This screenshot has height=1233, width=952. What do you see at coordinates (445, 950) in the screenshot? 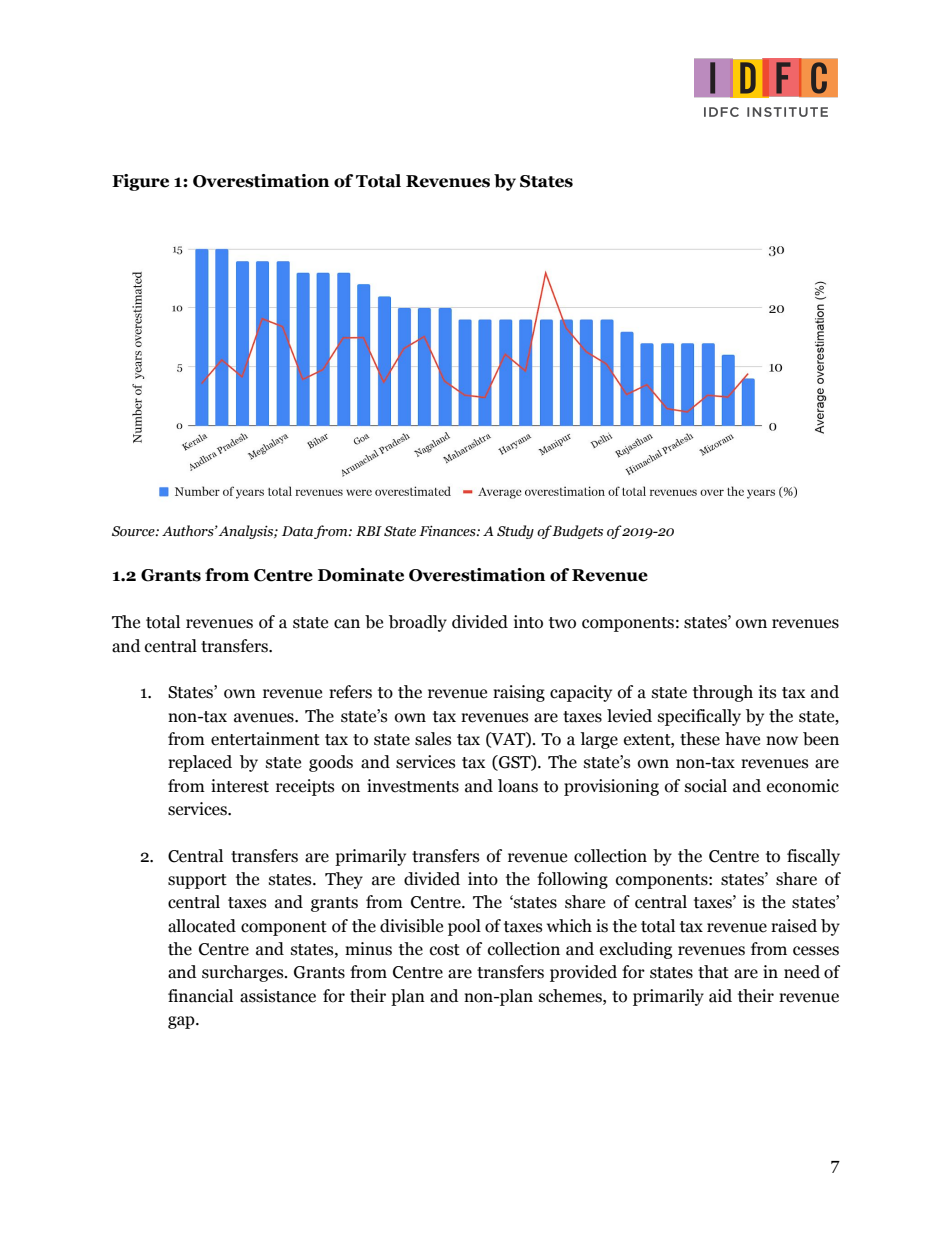
I see `cost` at bounding box center [445, 950].
